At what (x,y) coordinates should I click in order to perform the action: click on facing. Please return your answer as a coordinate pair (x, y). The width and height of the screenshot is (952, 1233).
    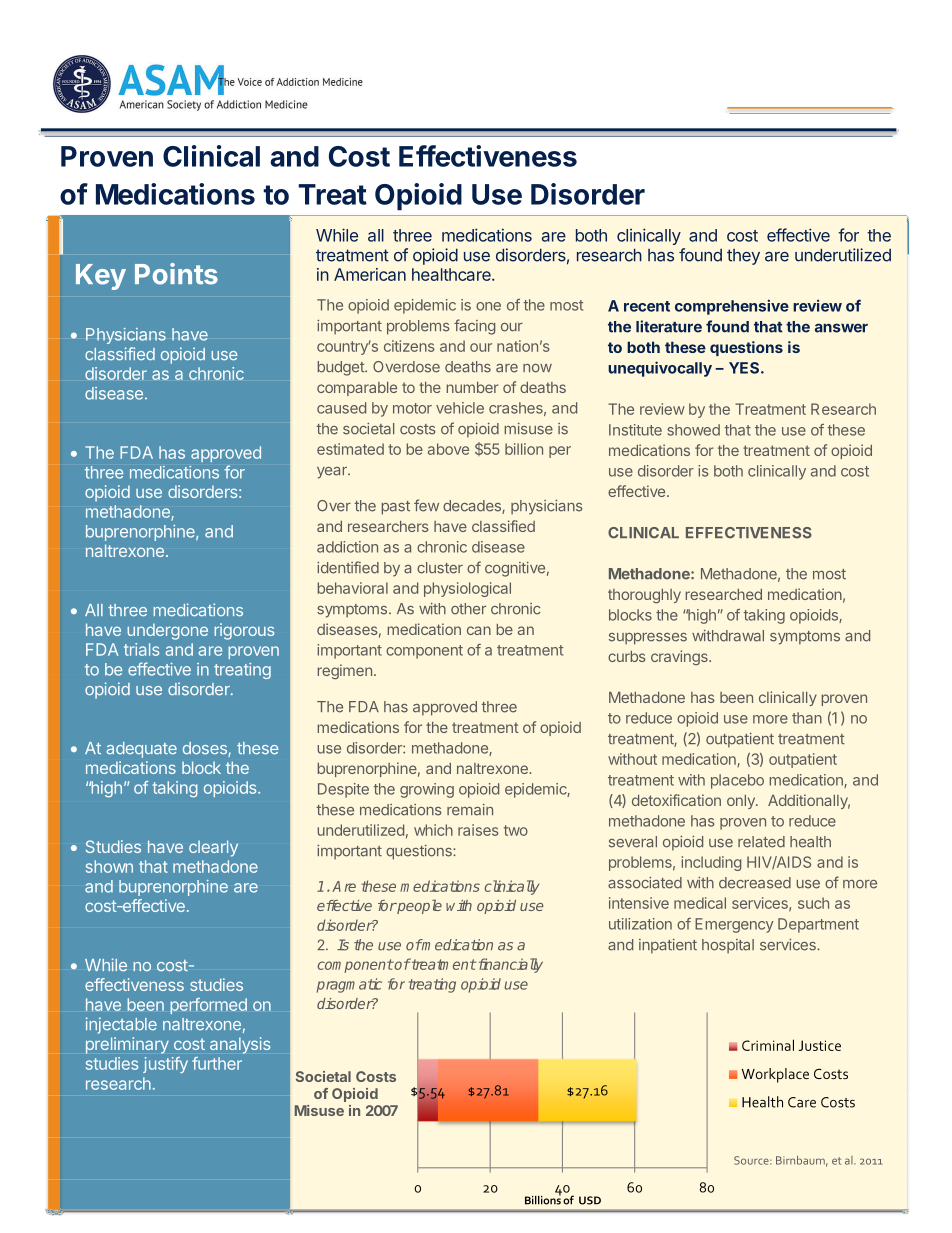
    Looking at the image, I should click on (474, 327).
